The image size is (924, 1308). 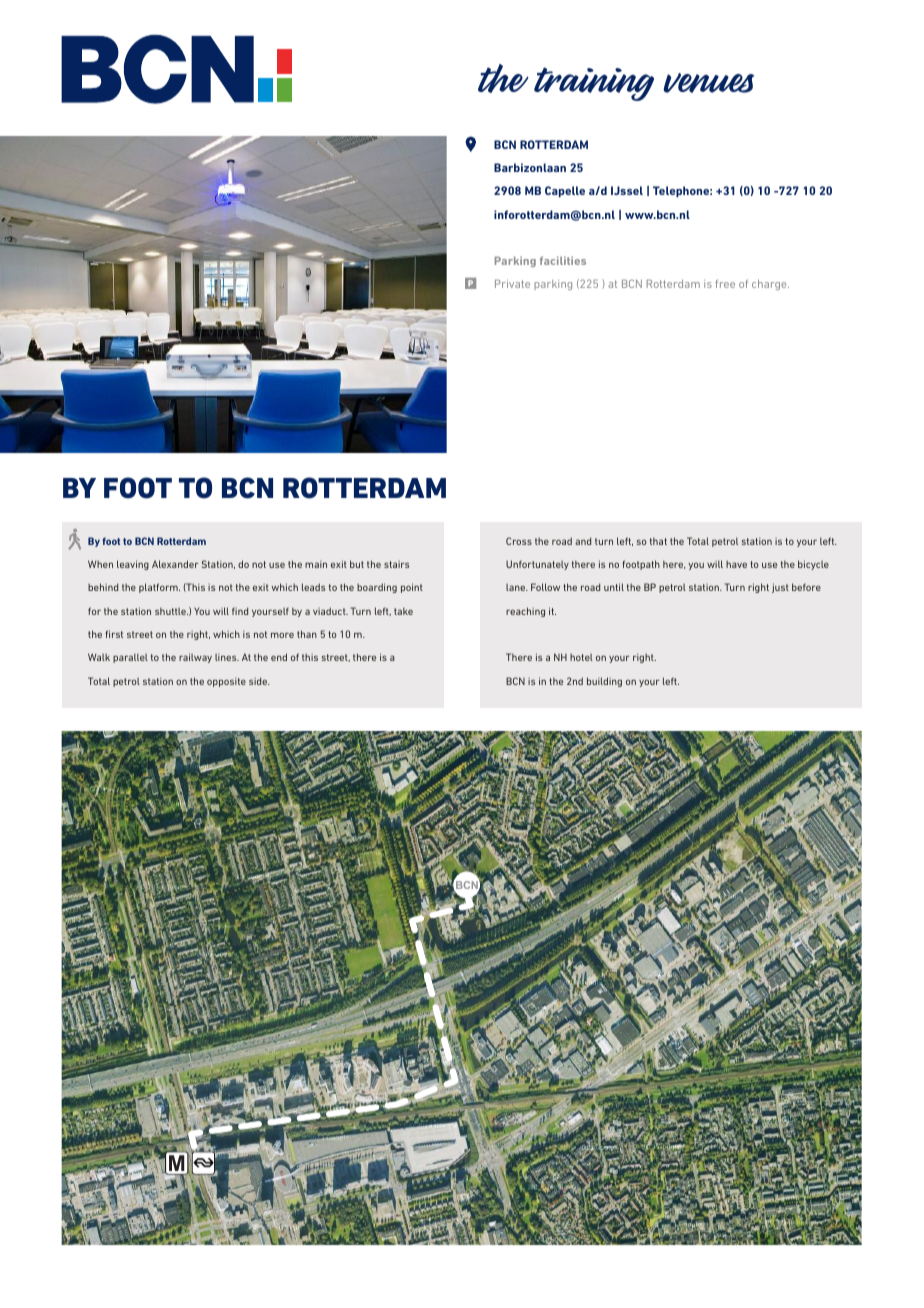 I want to click on free, so click(x=725, y=284).
